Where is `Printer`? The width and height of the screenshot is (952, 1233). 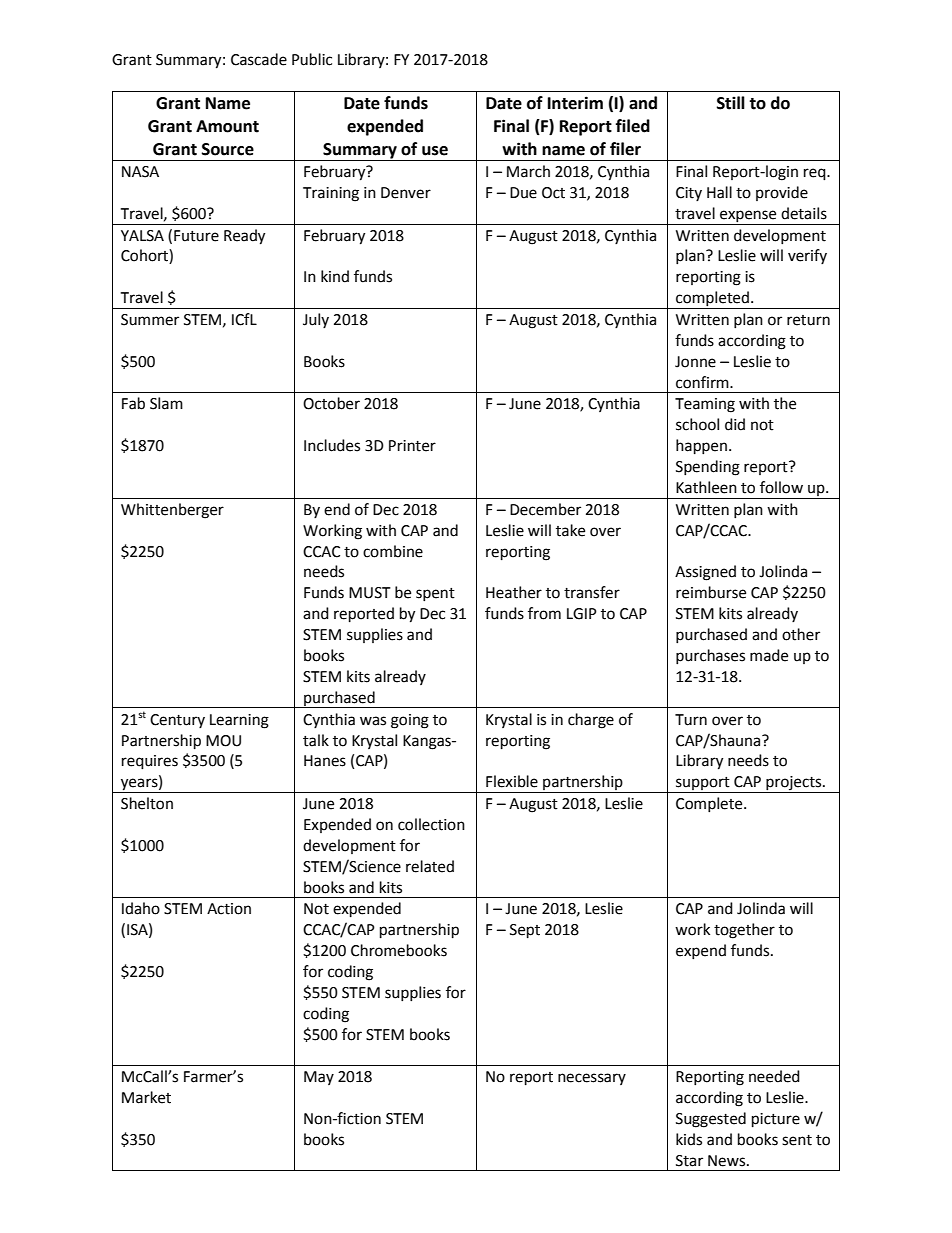
Printer is located at coordinates (412, 446).
